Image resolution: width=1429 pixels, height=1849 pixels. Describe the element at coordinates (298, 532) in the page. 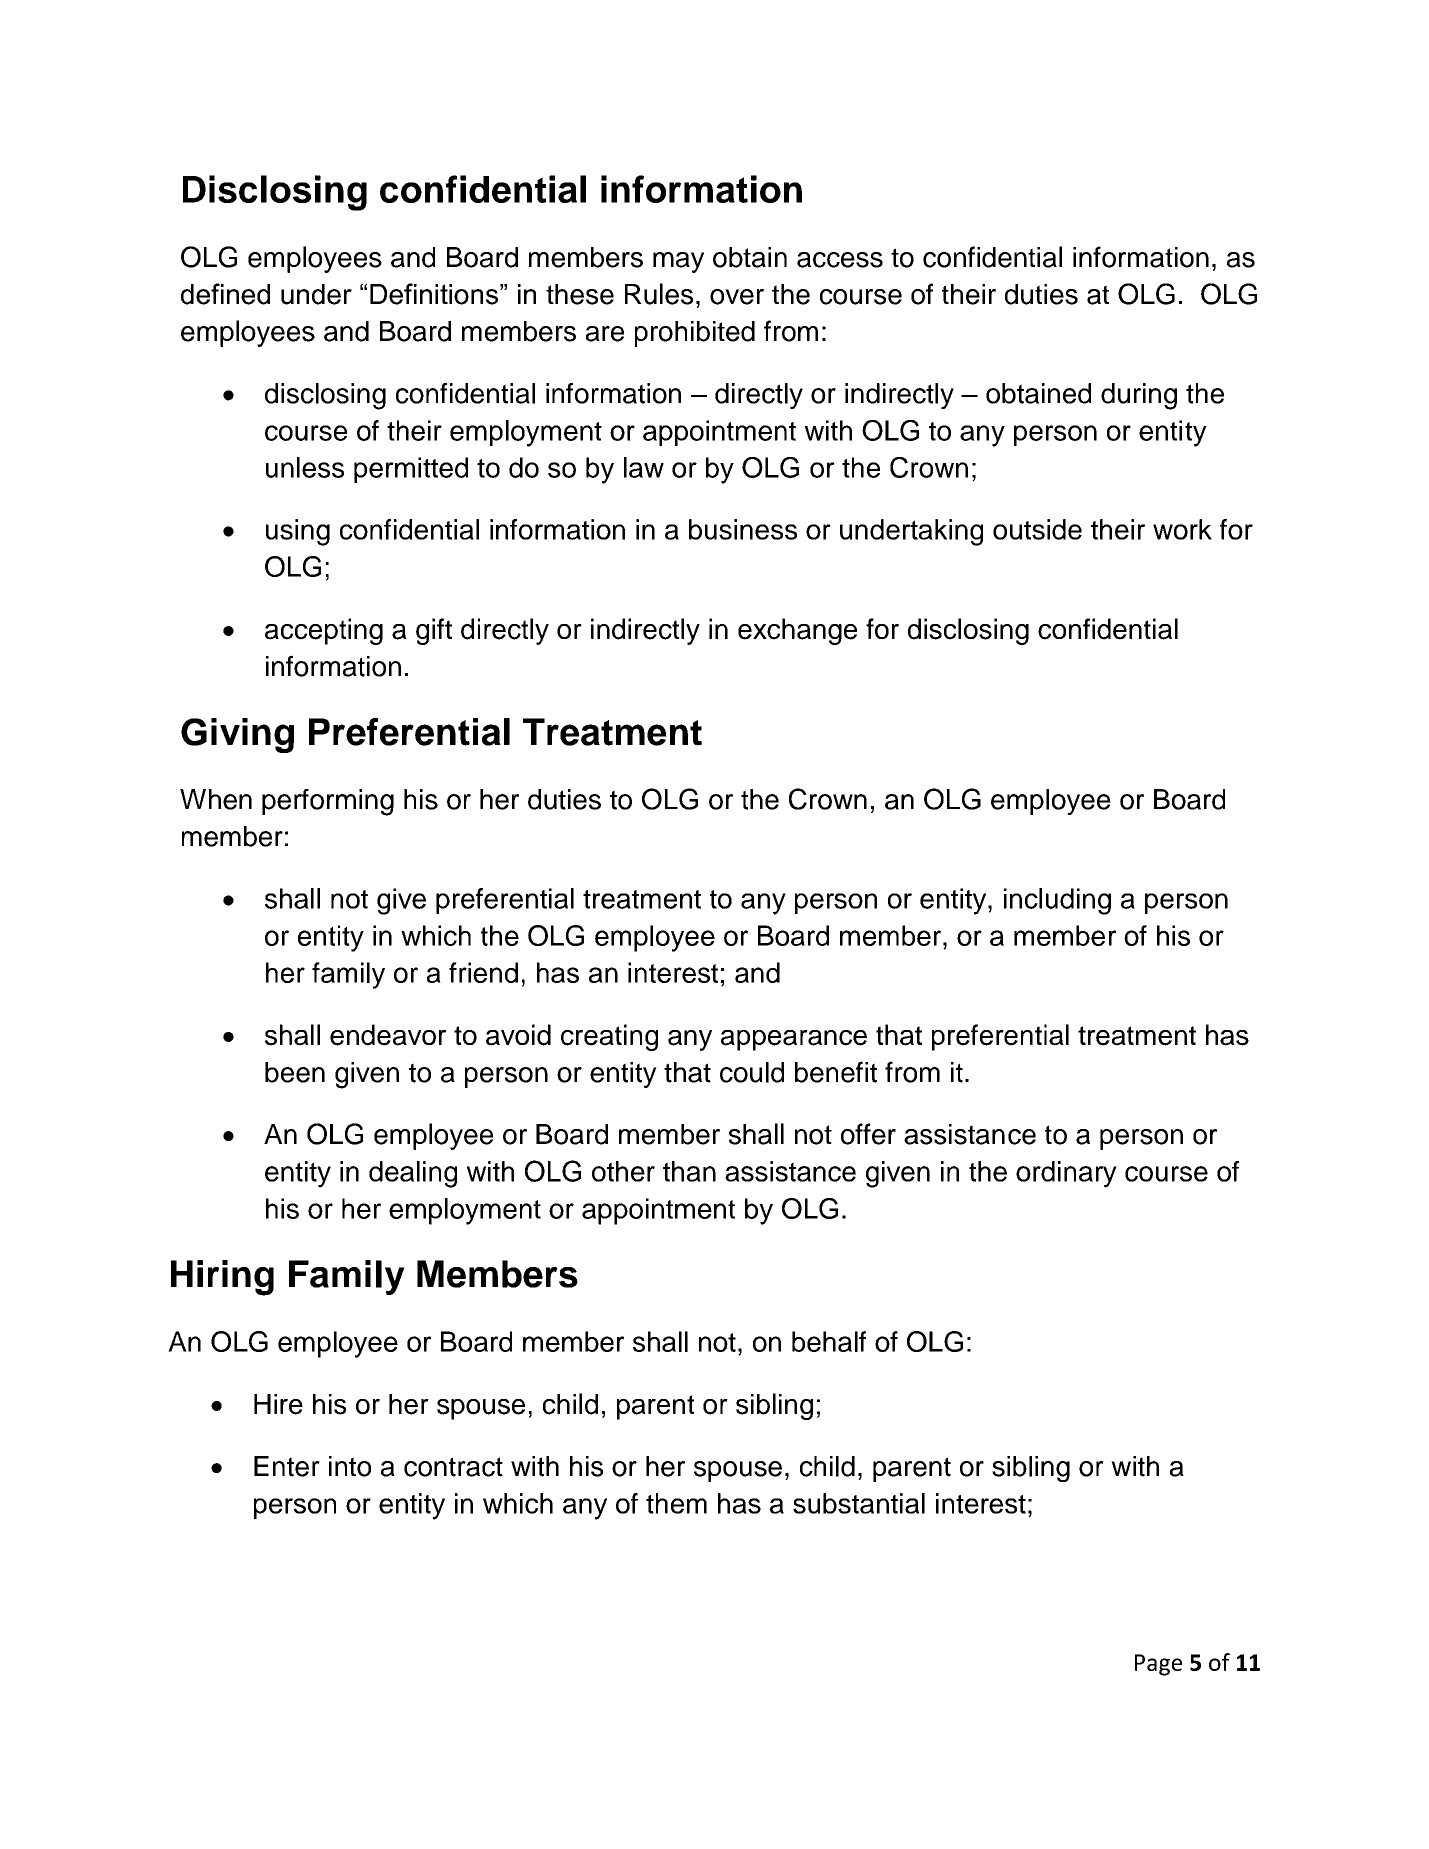

I see `using` at that location.
